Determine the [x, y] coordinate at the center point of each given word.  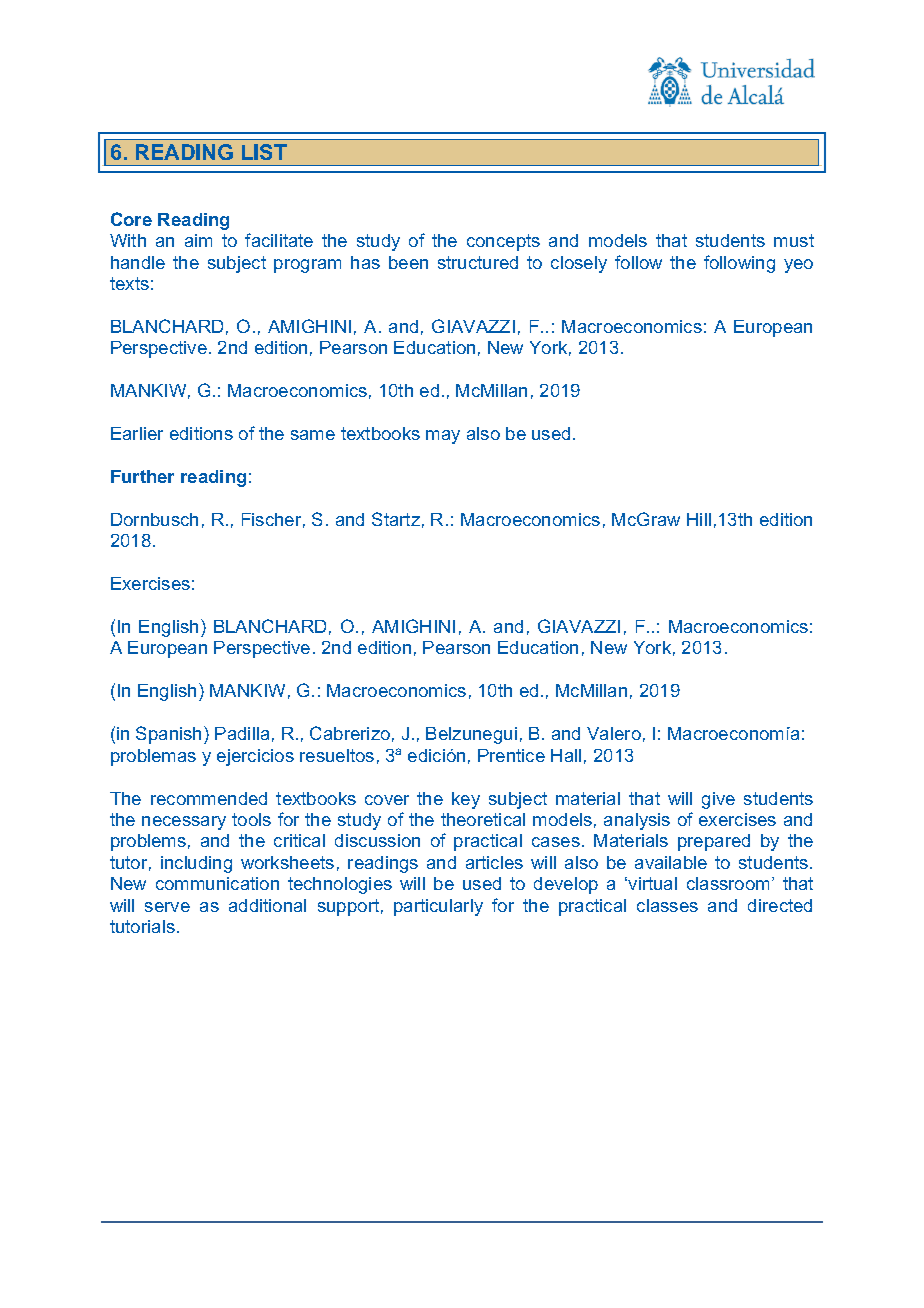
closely [579, 264]
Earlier [137, 433]
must [794, 240]
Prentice [511, 755]
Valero [614, 733]
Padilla [242, 733]
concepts [503, 242]
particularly [438, 907]
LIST [264, 152]
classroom [728, 883]
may [443, 437]
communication [217, 883]
